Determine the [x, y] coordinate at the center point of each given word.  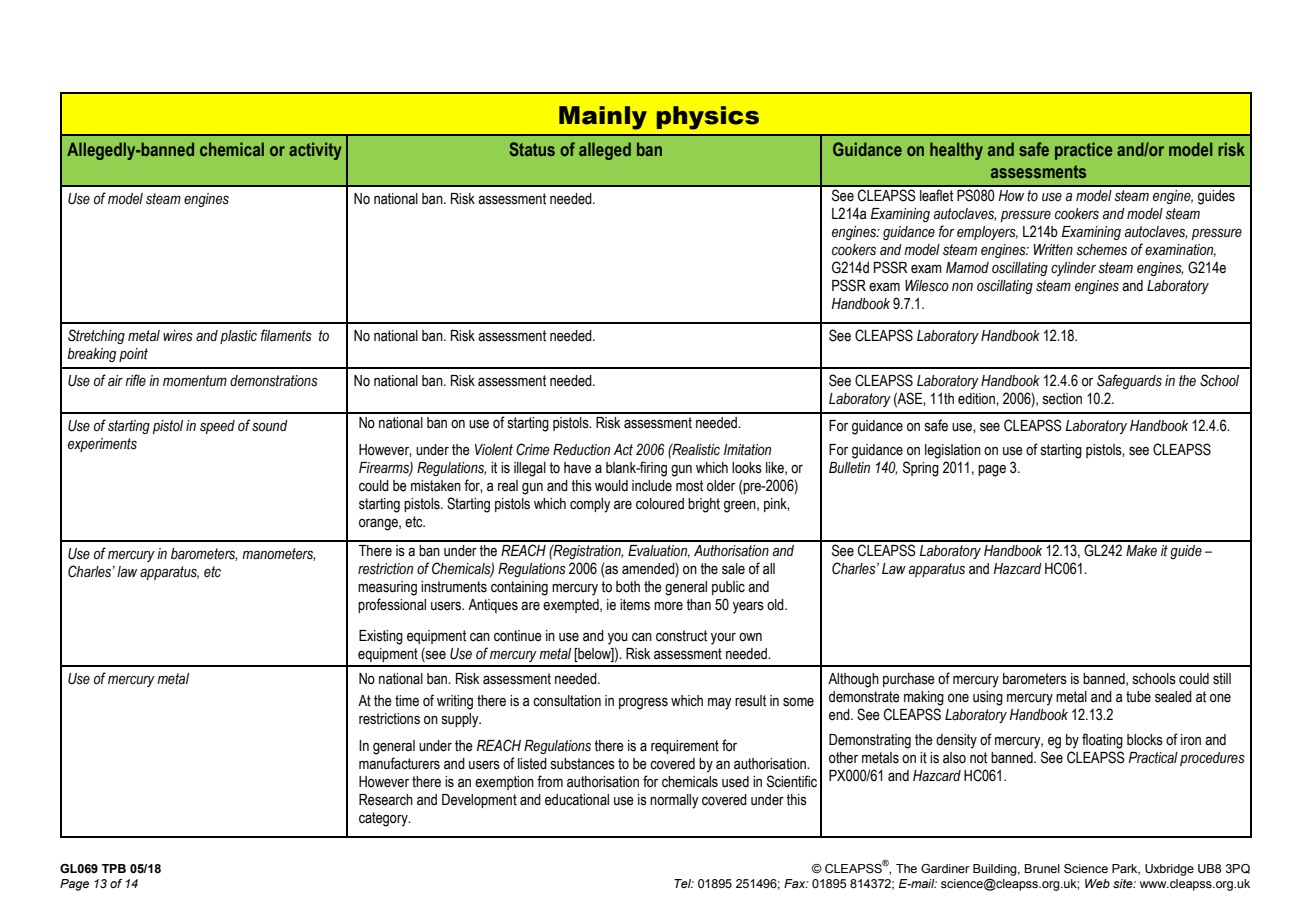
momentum [195, 381]
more [668, 606]
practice [1083, 151]
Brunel [1042, 868]
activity [315, 151]
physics [708, 118]
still [1222, 679]
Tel [684, 883]
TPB [114, 868]
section [1062, 399]
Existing [381, 637]
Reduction [581, 450]
